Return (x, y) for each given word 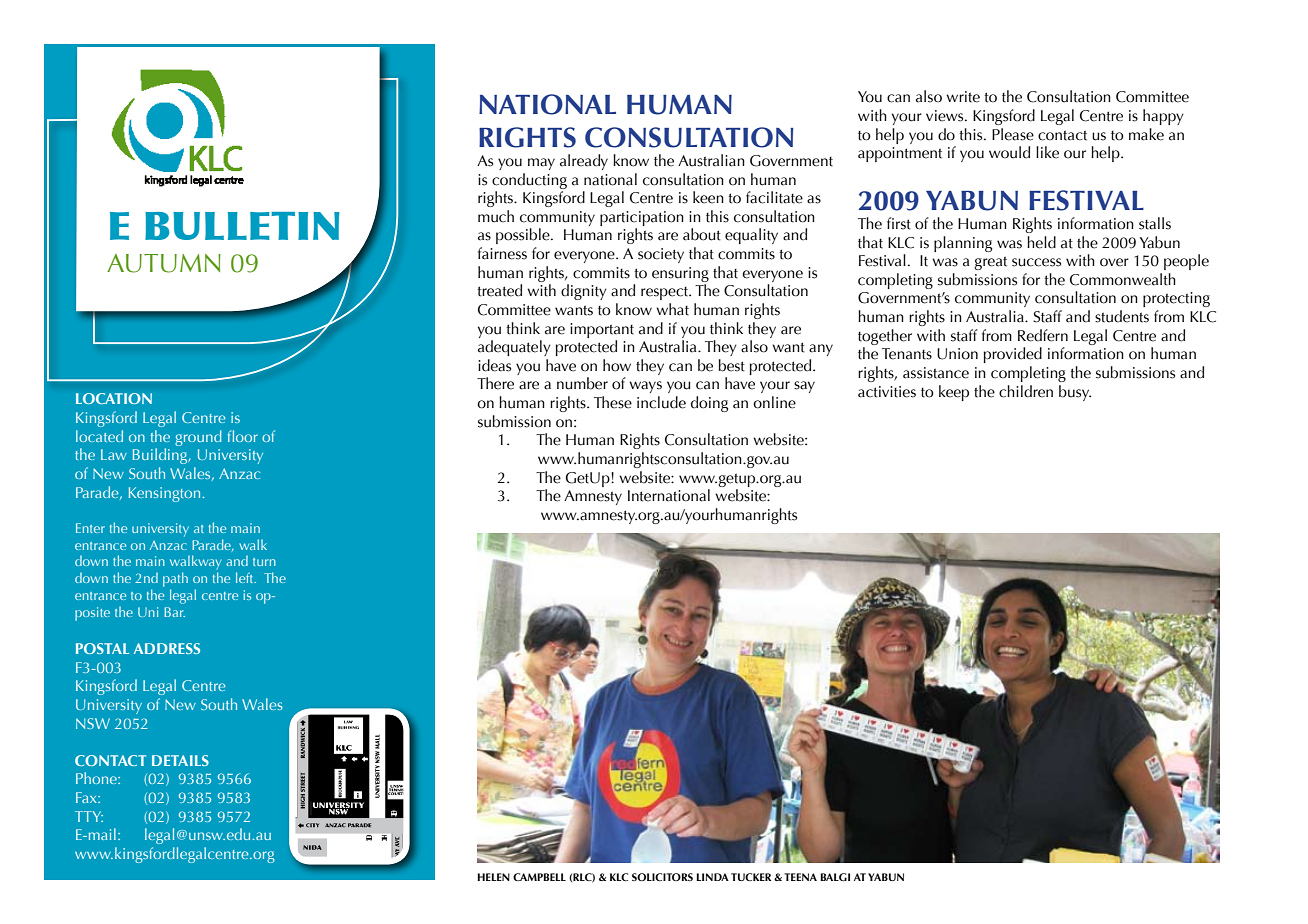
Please (1013, 134)
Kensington (166, 494)
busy (1075, 393)
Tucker (751, 877)
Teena (800, 877)
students (1122, 316)
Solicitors (662, 877)
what (672, 309)
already (584, 162)
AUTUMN (164, 263)
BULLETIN (242, 226)
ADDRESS (167, 648)
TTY (89, 816)
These (613, 402)
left (246, 577)
